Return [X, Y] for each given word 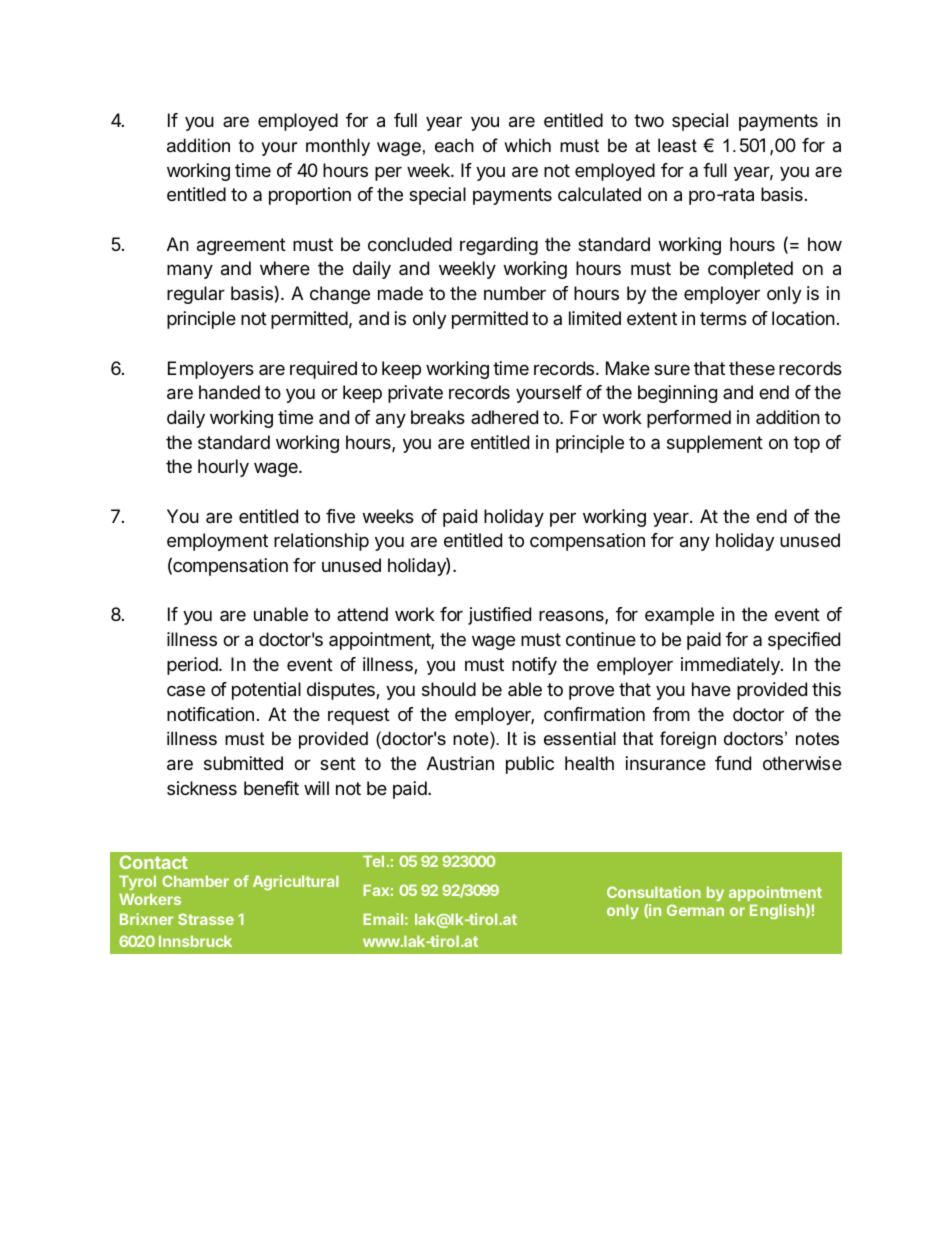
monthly [338, 147]
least [677, 145]
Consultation [654, 892]
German [695, 910]
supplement [715, 444]
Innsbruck [195, 941]
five [340, 516]
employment [217, 542]
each [454, 145]
